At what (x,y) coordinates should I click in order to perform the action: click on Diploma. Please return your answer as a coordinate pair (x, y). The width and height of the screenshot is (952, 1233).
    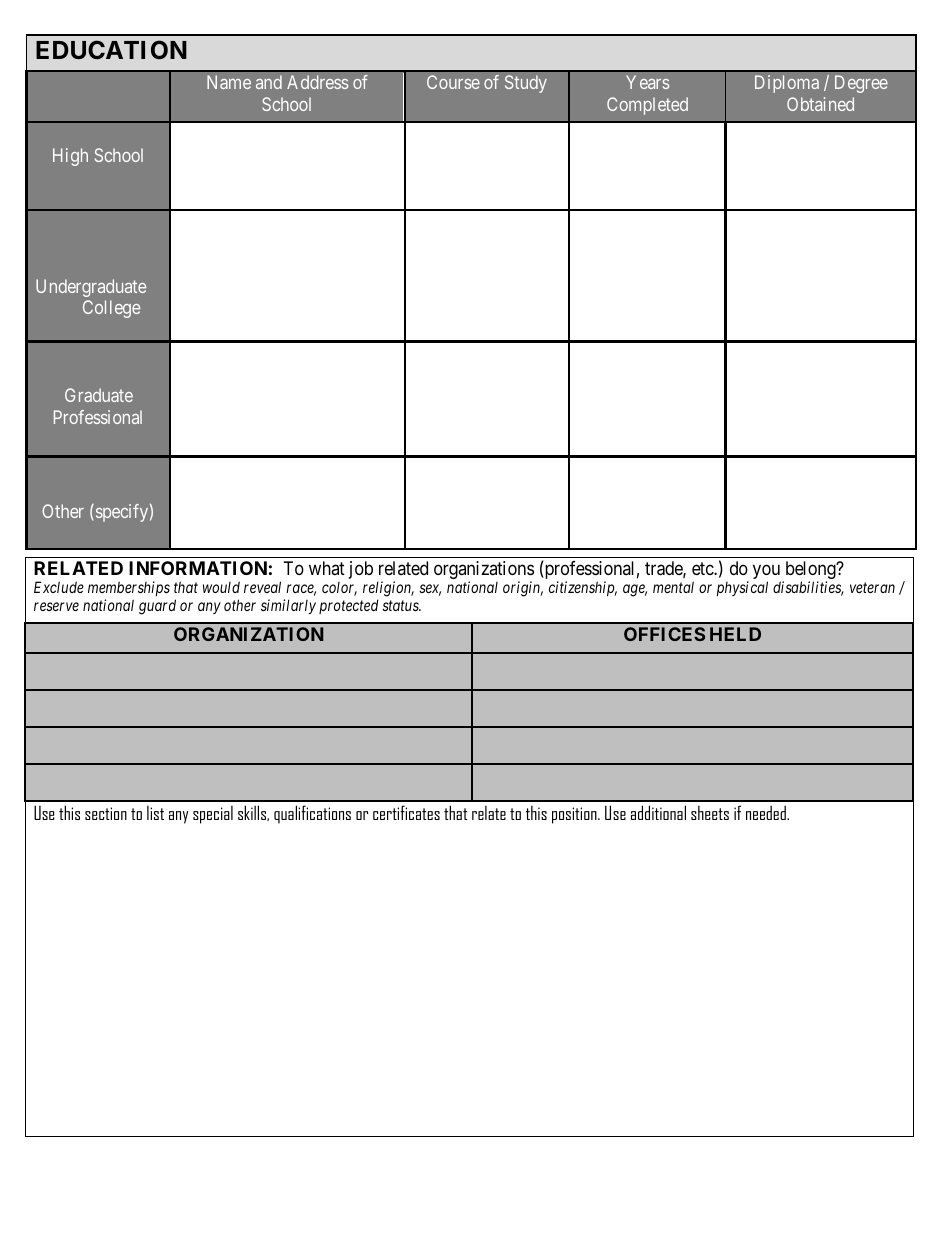
    Looking at the image, I should click on (787, 84).
